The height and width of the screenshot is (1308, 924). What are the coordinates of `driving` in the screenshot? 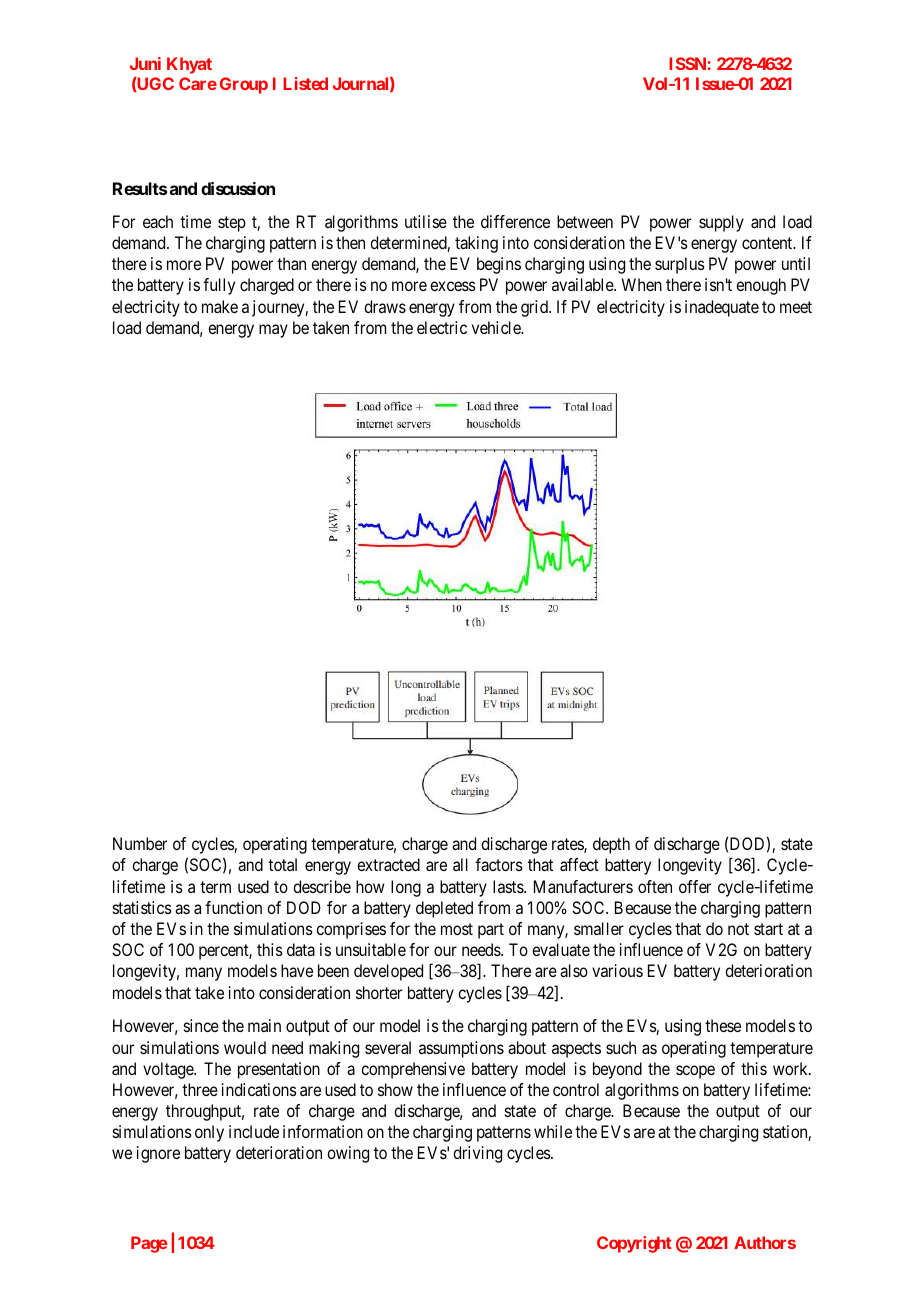 It's located at (477, 1154).
